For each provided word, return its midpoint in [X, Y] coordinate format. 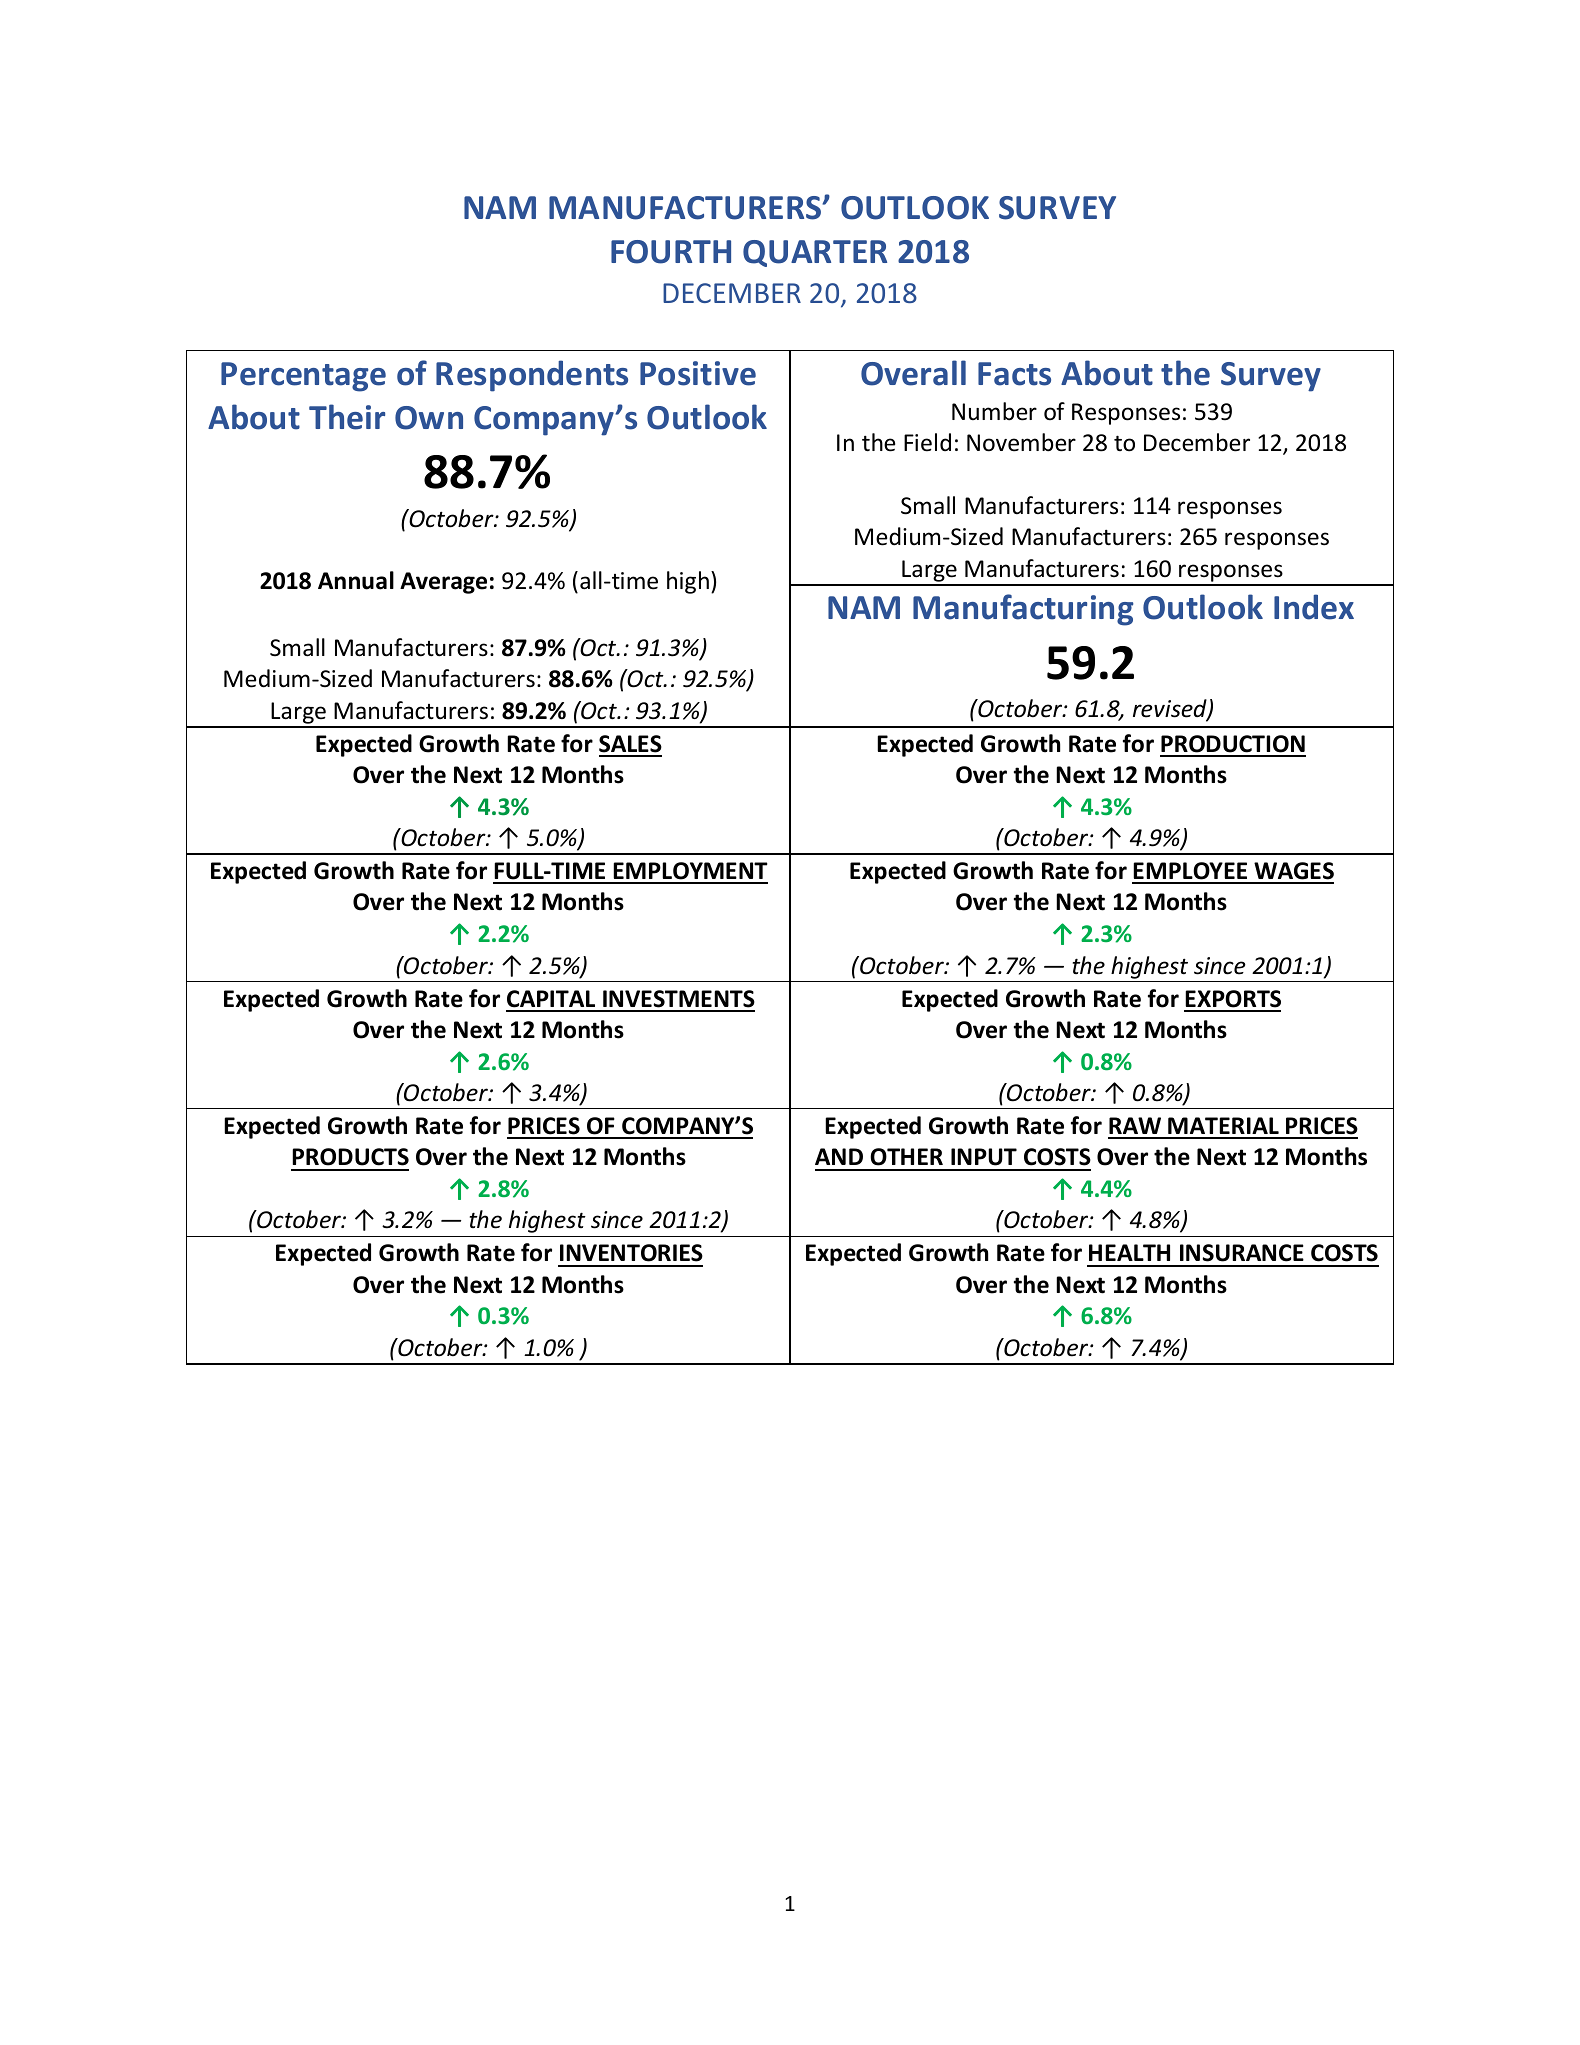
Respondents [532, 376]
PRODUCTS [350, 1157]
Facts [1014, 374]
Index [1314, 607]
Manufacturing [1023, 610]
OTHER [906, 1157]
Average [443, 583]
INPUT [984, 1157]
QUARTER [815, 253]
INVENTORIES [631, 1253]
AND [839, 1156]
